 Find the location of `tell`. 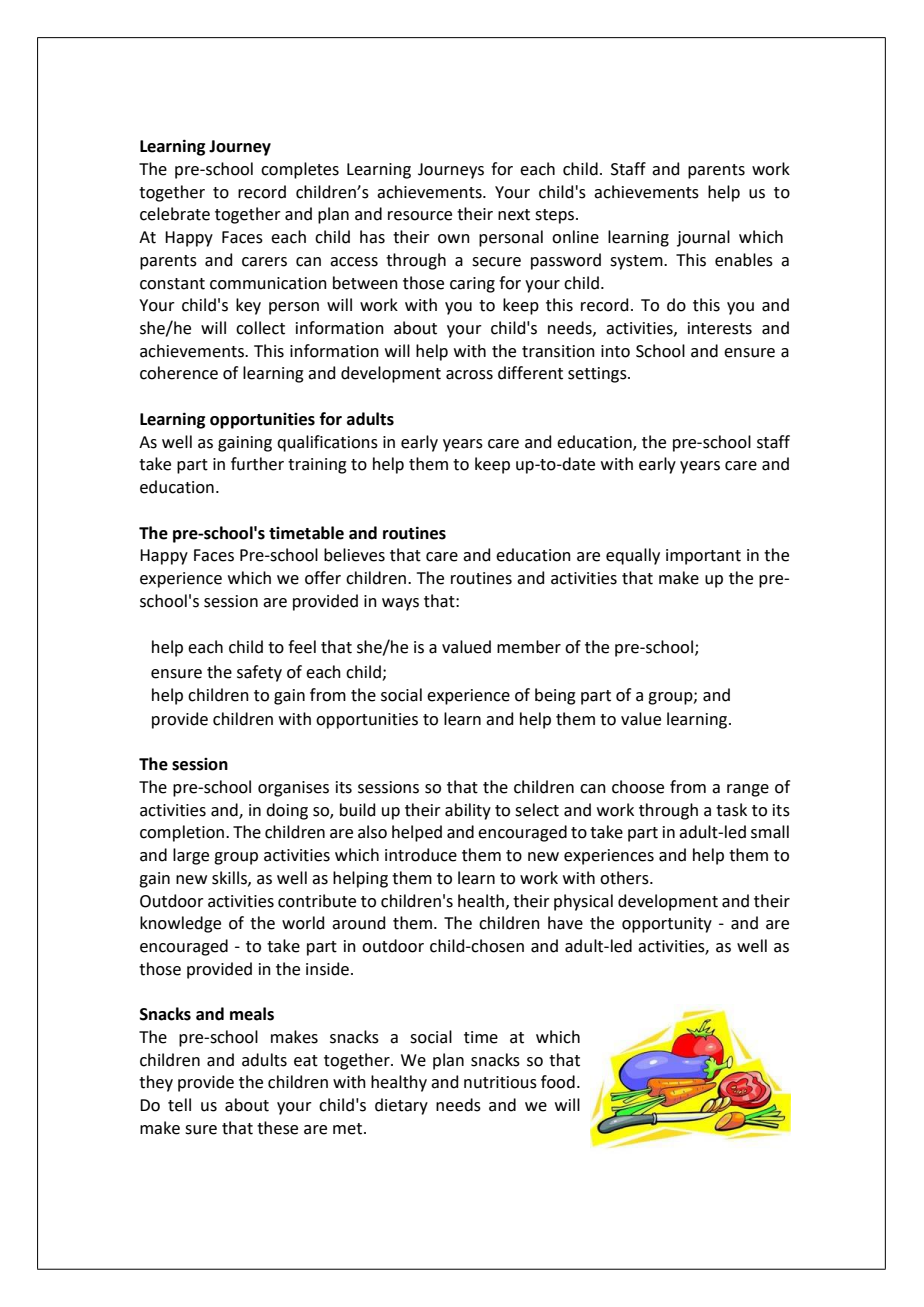

tell is located at coordinates (179, 1105).
